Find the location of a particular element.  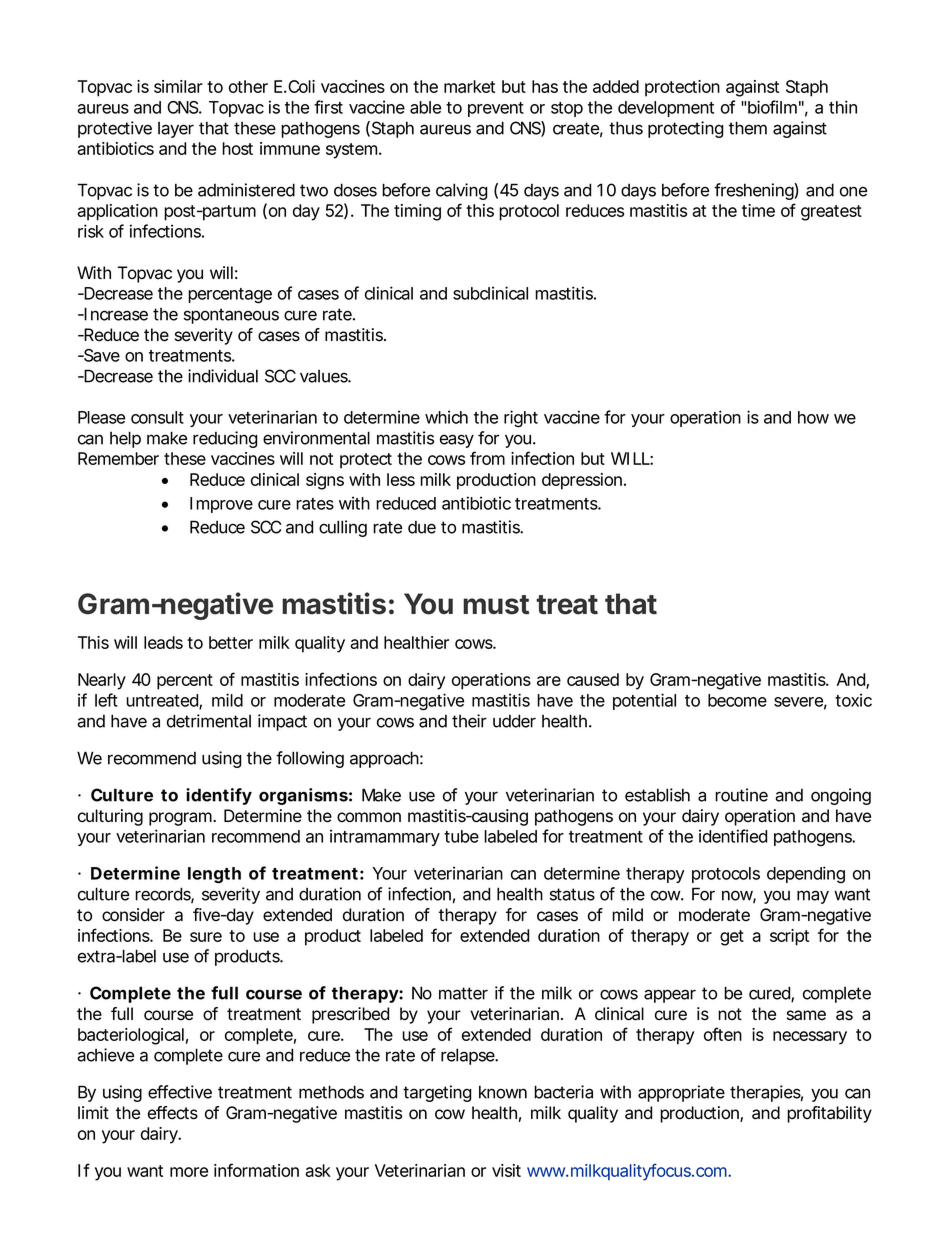

effects is located at coordinates (173, 1113).
